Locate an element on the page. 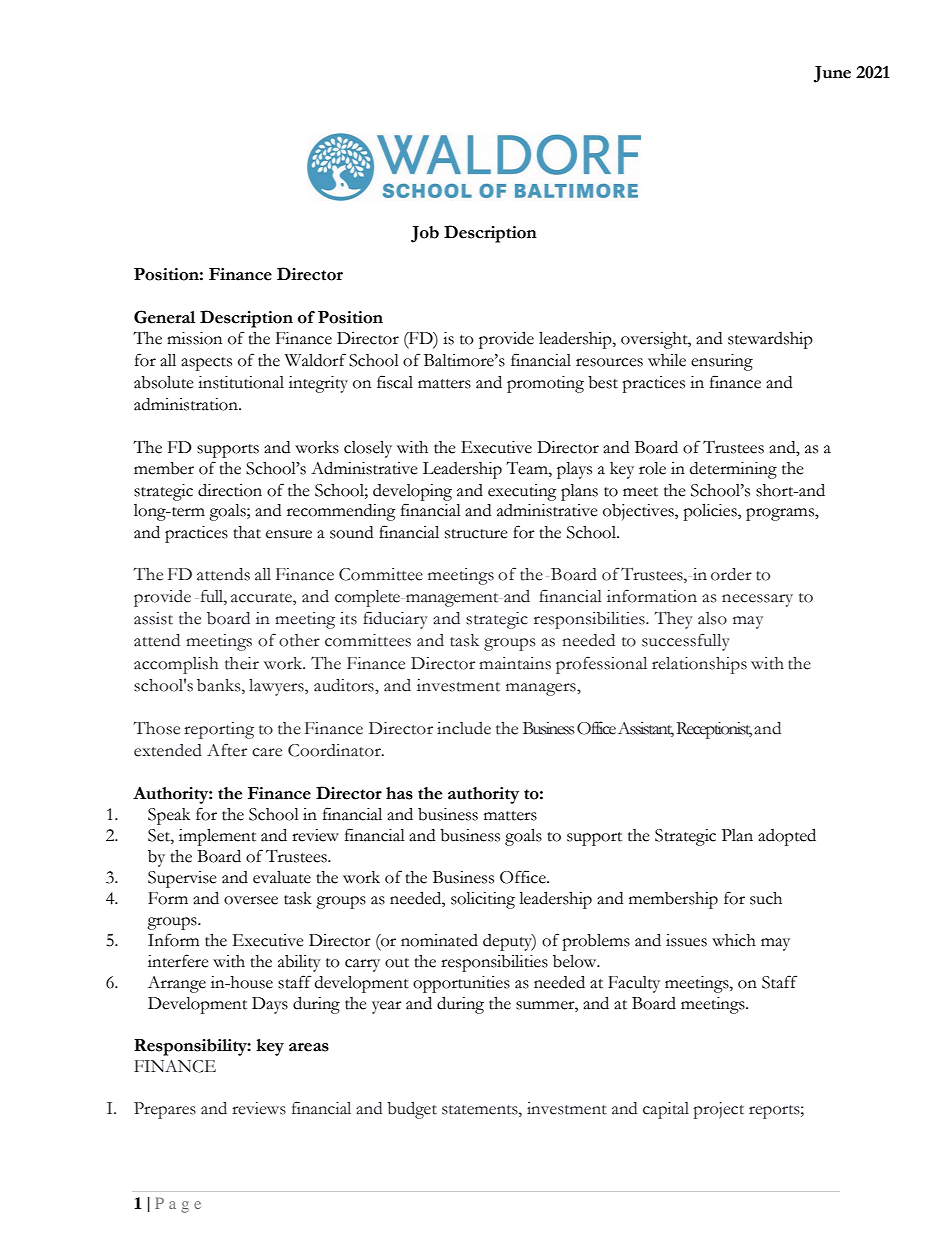 Image resolution: width=952 pixels, height=1233 pixels. Job is located at coordinates (425, 234).
